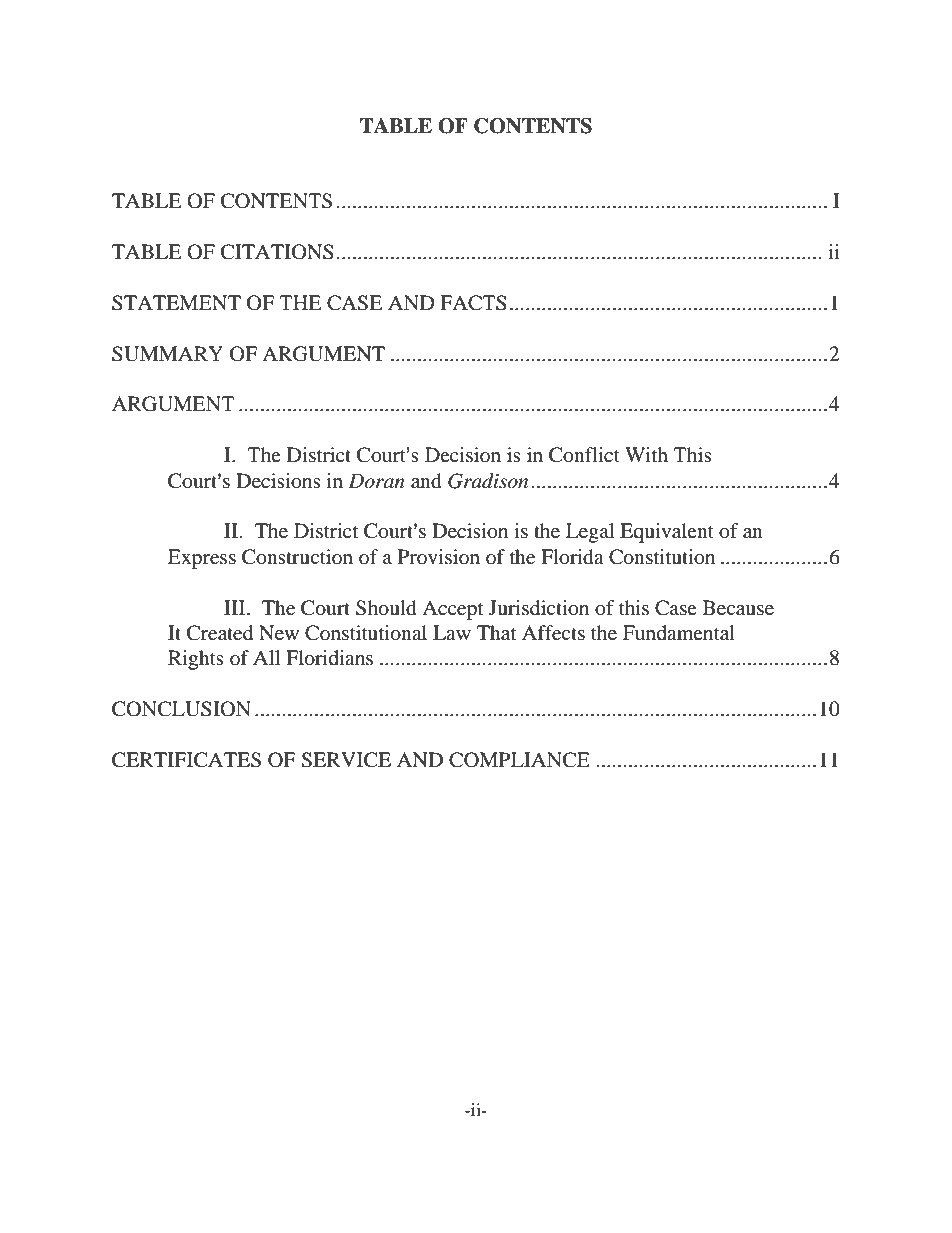 This document has width=952, height=1233. What do you see at coordinates (186, 760) in the document?
I see `CERTIFICATES` at bounding box center [186, 760].
